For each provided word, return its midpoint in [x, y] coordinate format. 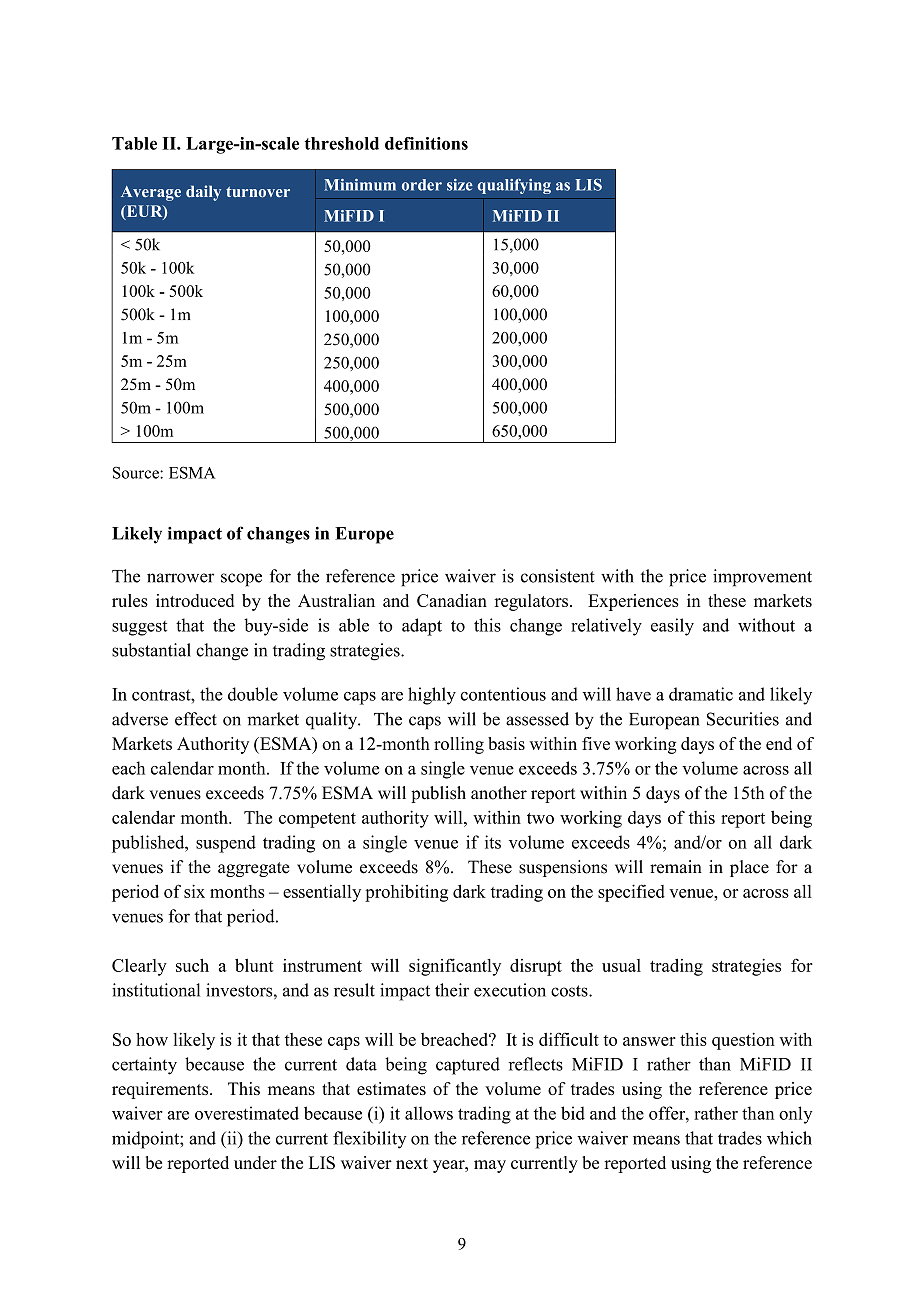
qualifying [514, 186]
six [194, 891]
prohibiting [406, 893]
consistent [557, 576]
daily [203, 193]
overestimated [247, 1113]
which [789, 1138]
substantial [151, 650]
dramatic [701, 694]
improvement [762, 578]
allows [429, 1113]
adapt [422, 627]
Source [137, 472]
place [749, 868]
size [460, 185]
